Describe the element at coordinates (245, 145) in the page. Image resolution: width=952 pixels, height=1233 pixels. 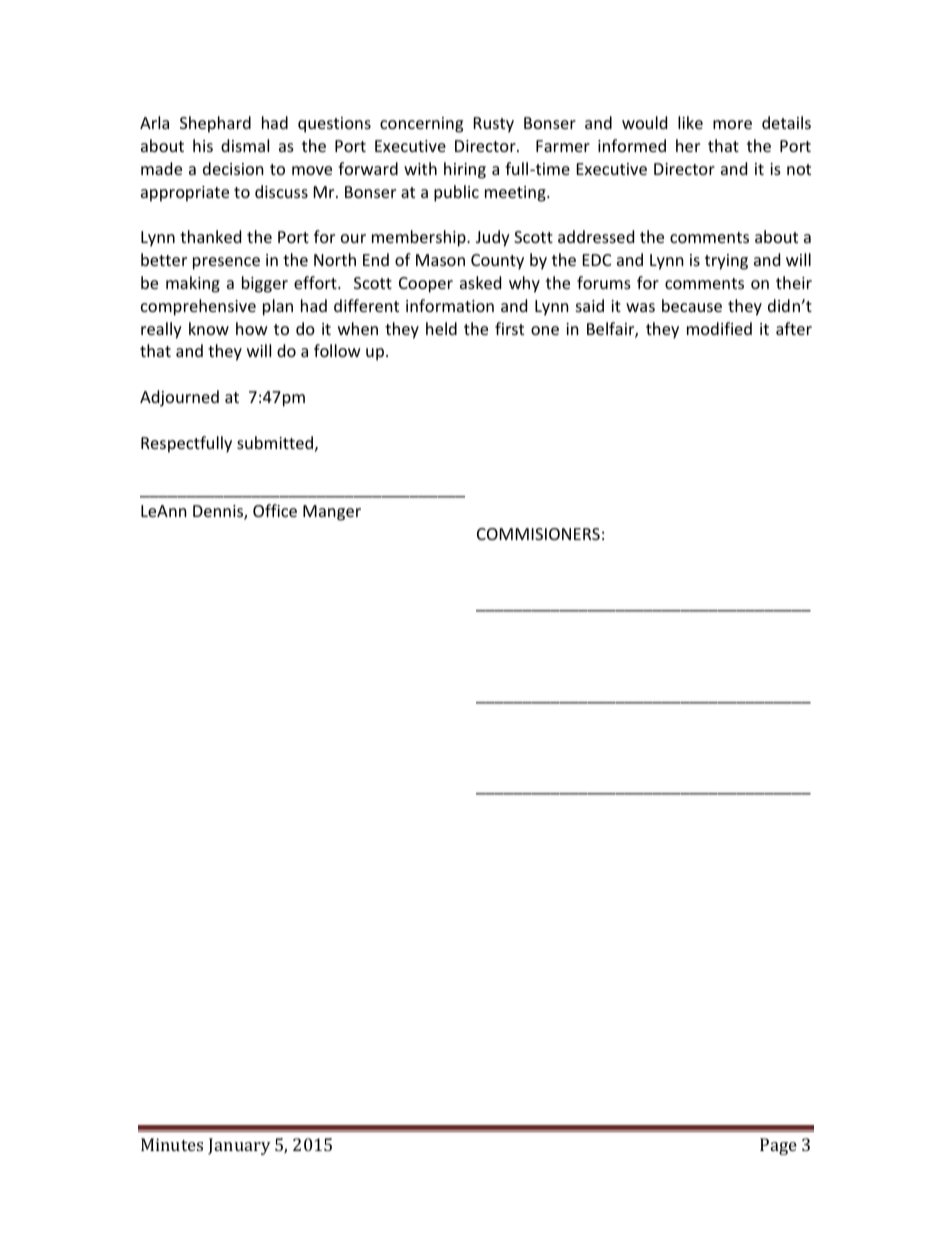
I see `dismal` at that location.
